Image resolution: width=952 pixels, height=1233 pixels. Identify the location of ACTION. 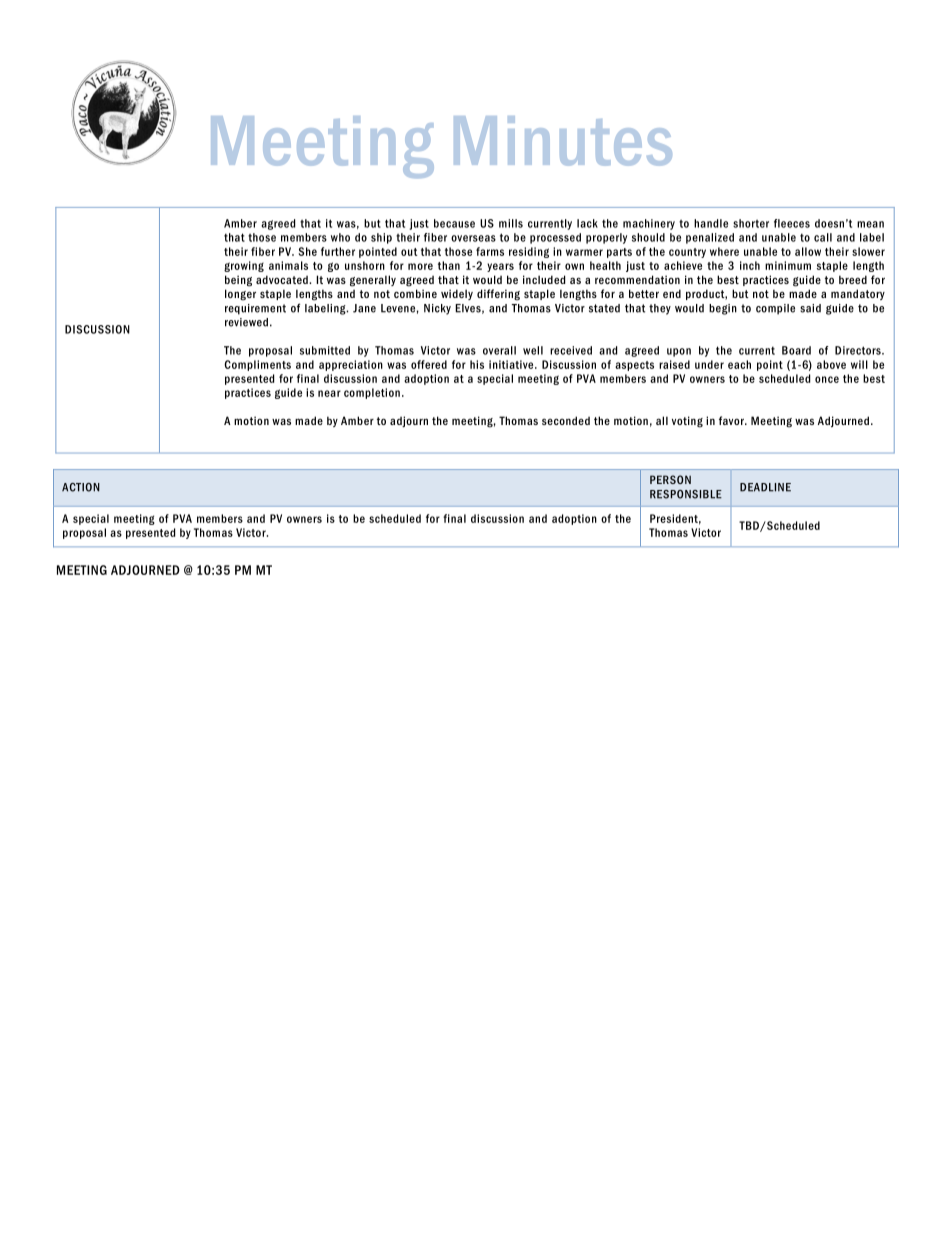
(81, 487).
